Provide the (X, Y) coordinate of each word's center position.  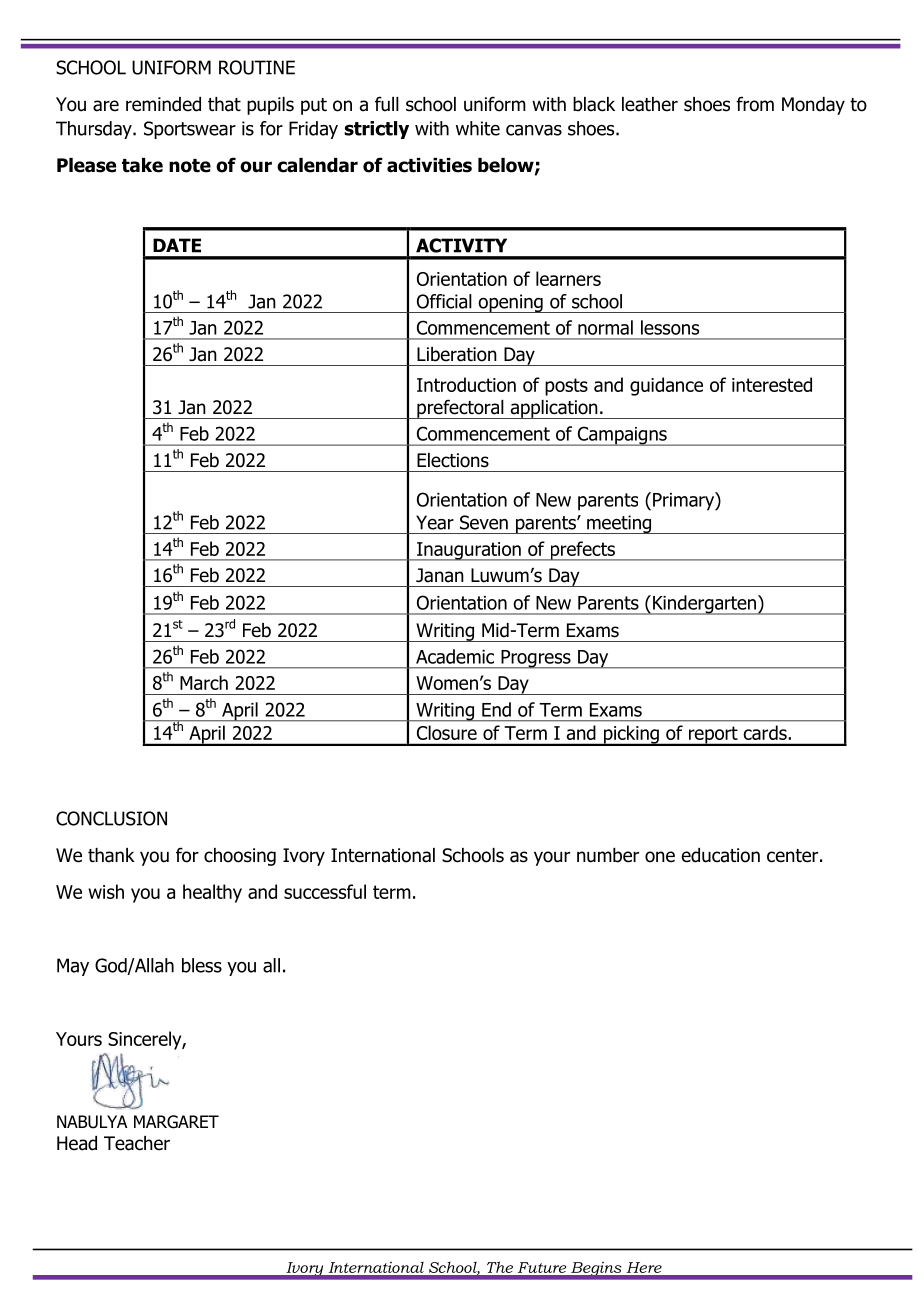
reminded (163, 104)
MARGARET (176, 1122)
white (478, 128)
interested (772, 384)
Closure (447, 732)
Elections (453, 460)
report (713, 736)
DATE (177, 245)
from (755, 104)
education (721, 855)
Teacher (137, 1143)
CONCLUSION (111, 818)
